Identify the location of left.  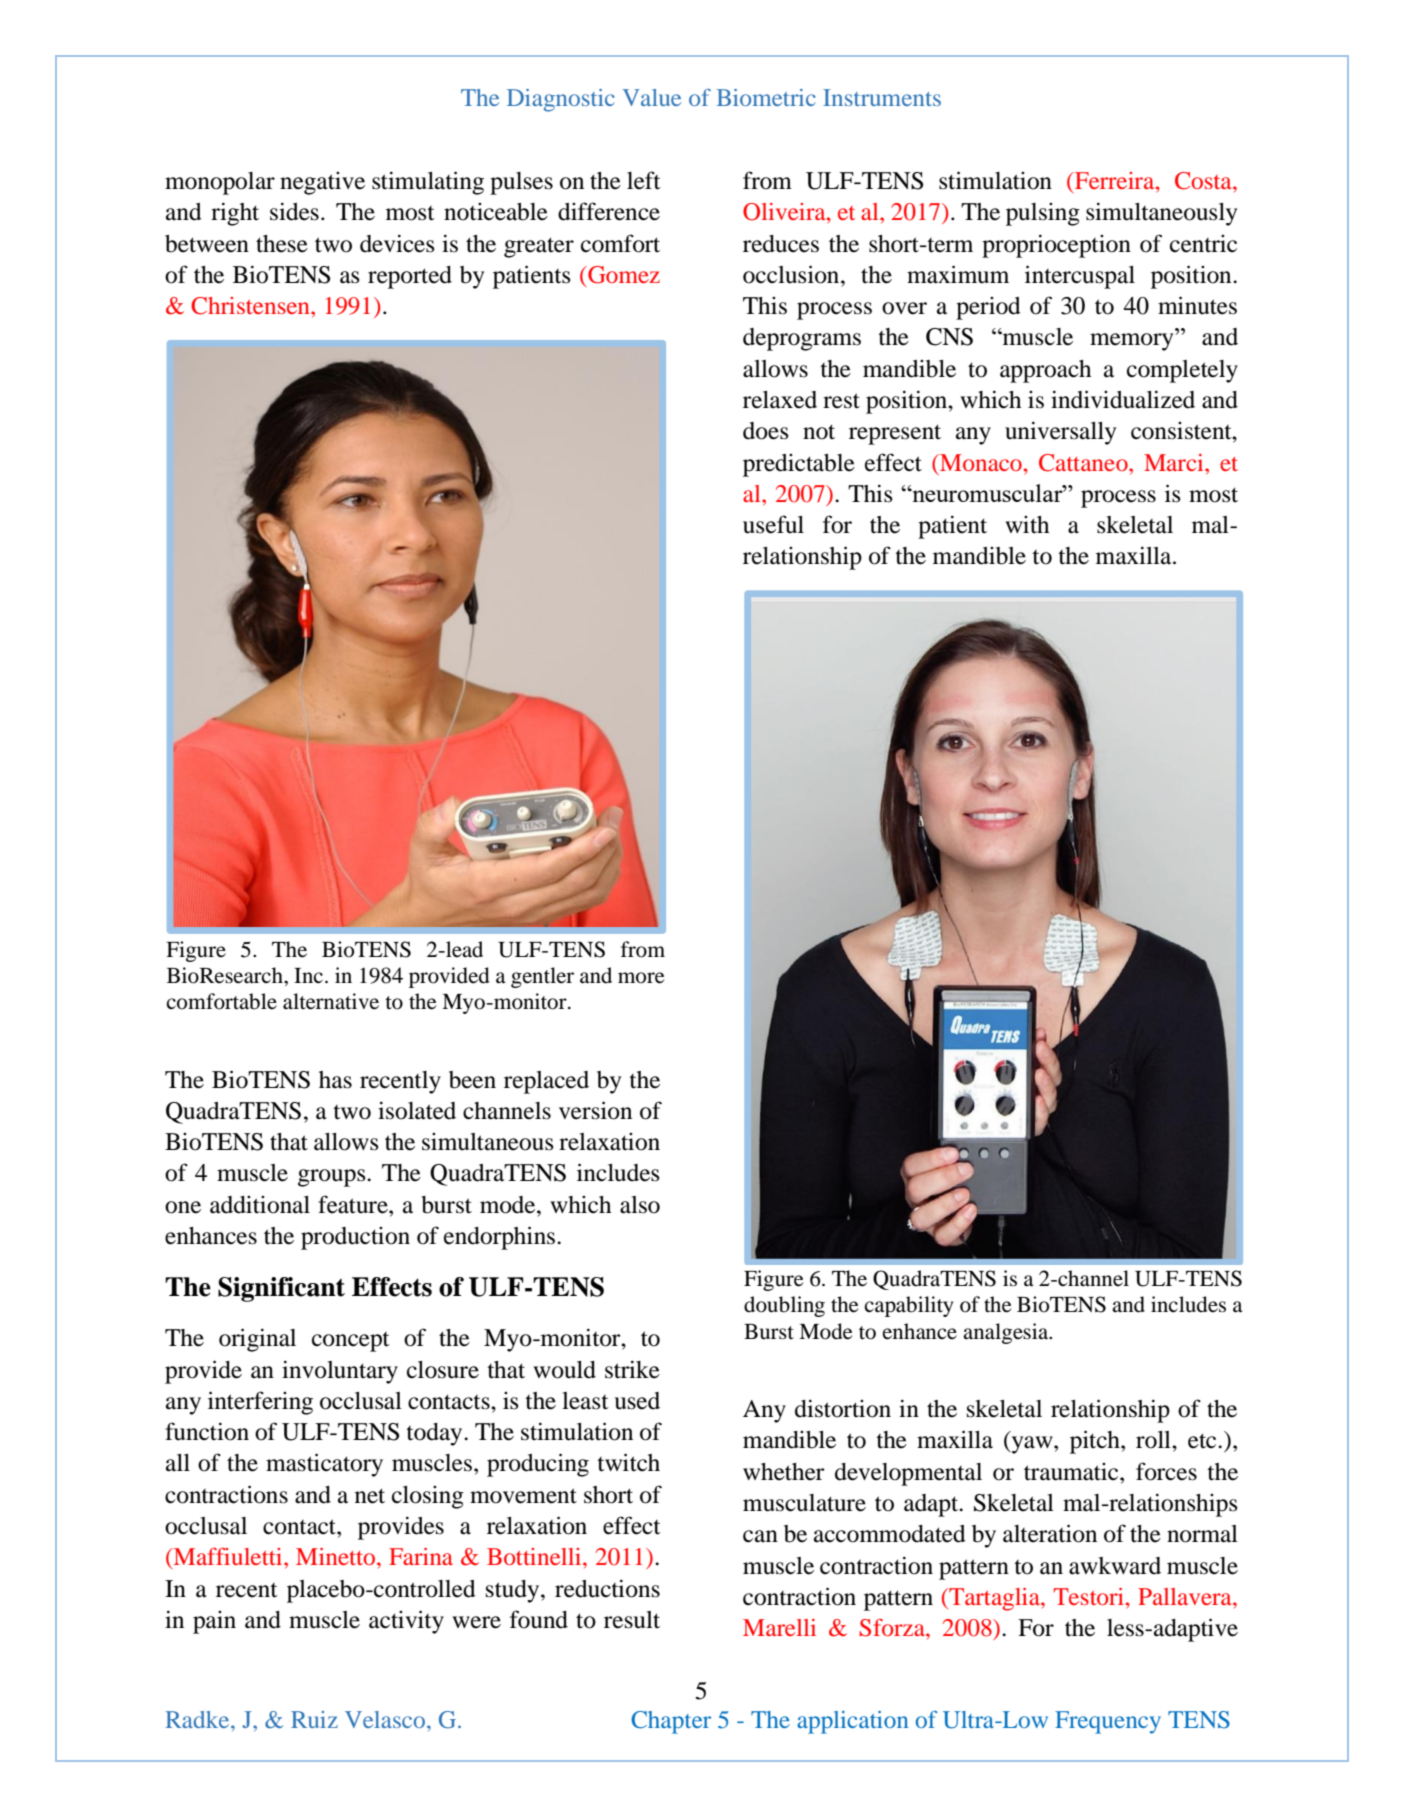
(644, 180).
